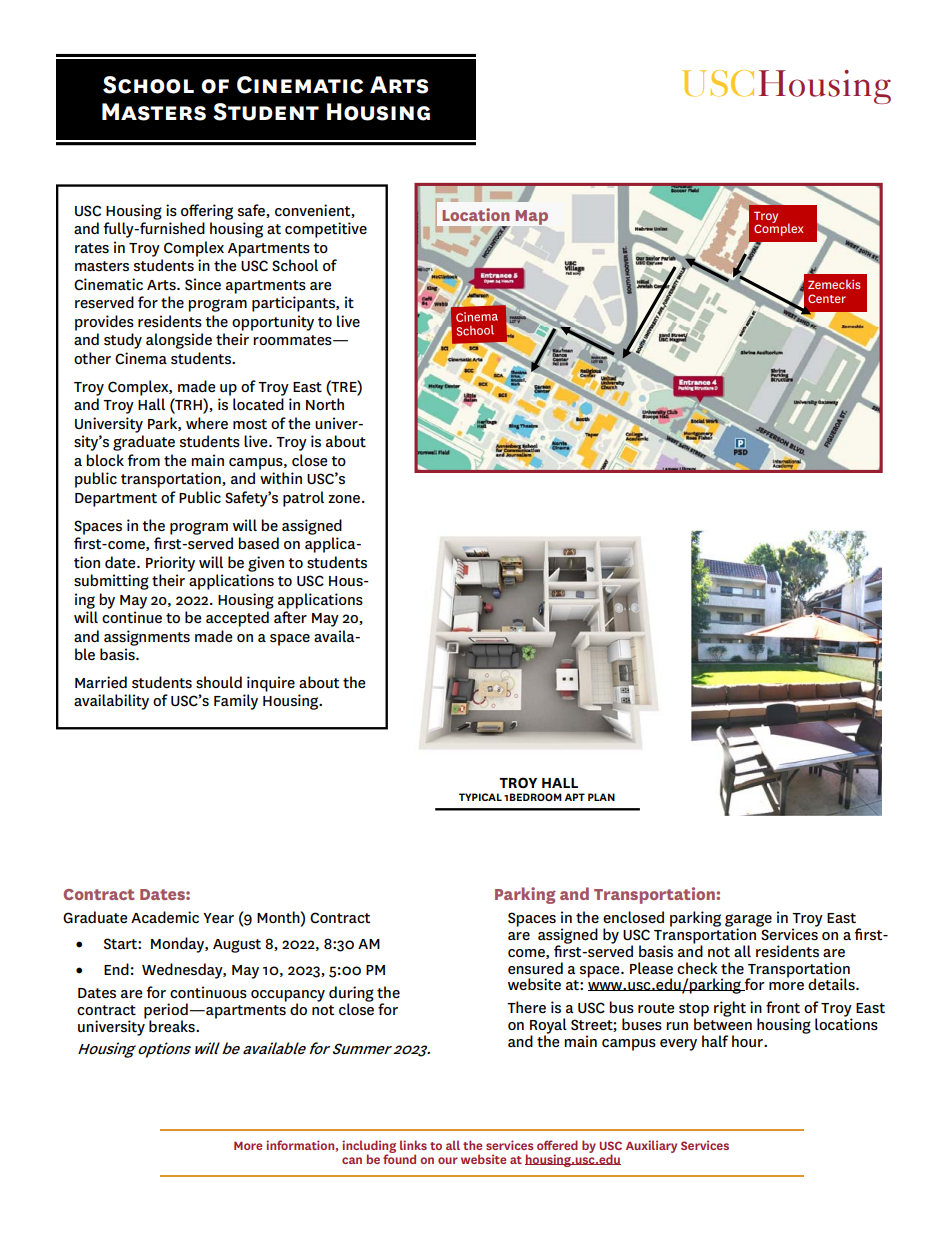 Image resolution: width=952 pixels, height=1233 pixels. What do you see at coordinates (531, 217) in the screenshot?
I see `Map` at bounding box center [531, 217].
